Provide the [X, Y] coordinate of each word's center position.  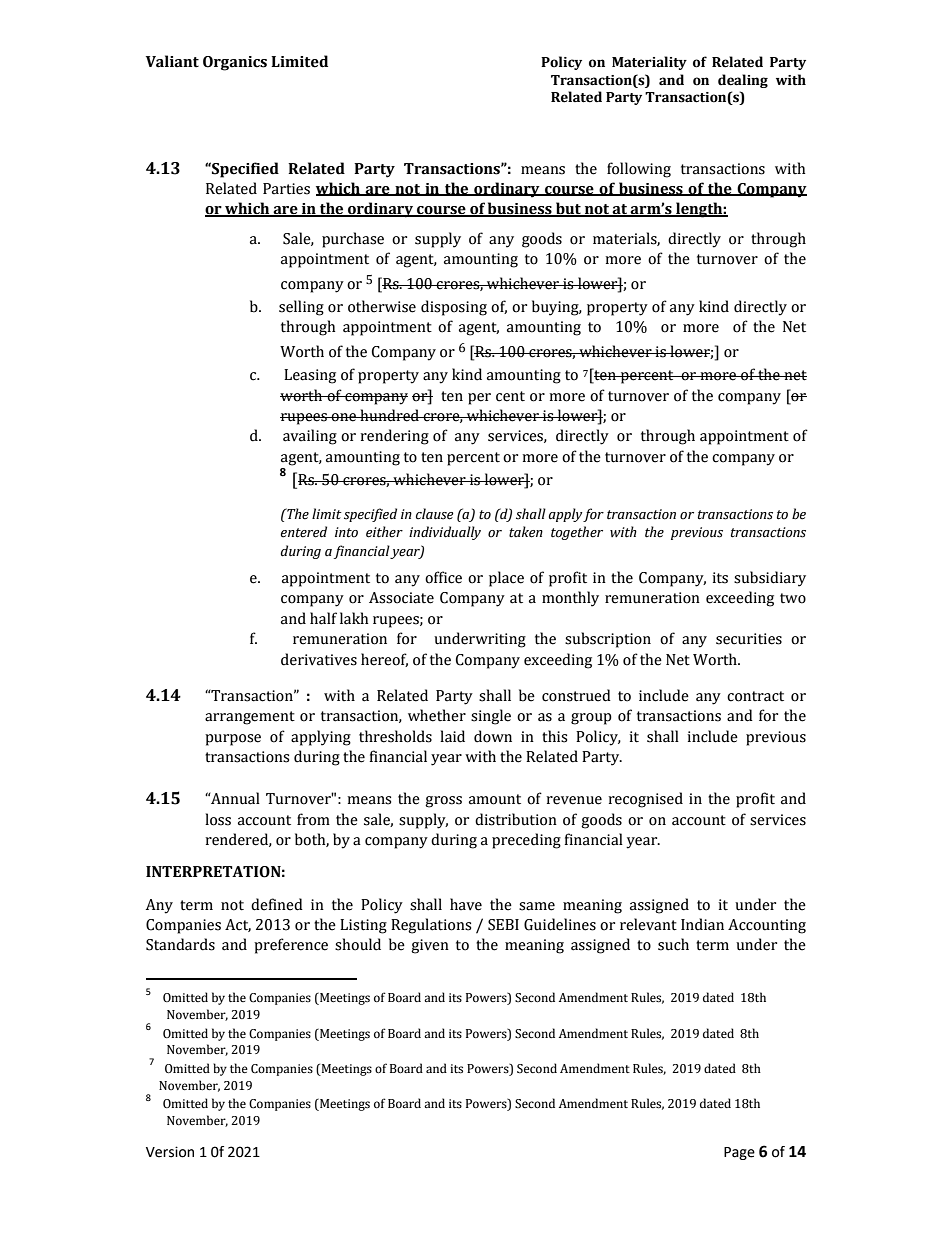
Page [739, 1153]
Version [170, 1152]
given [430, 946]
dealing [743, 81]
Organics [235, 63]
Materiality [649, 63]
